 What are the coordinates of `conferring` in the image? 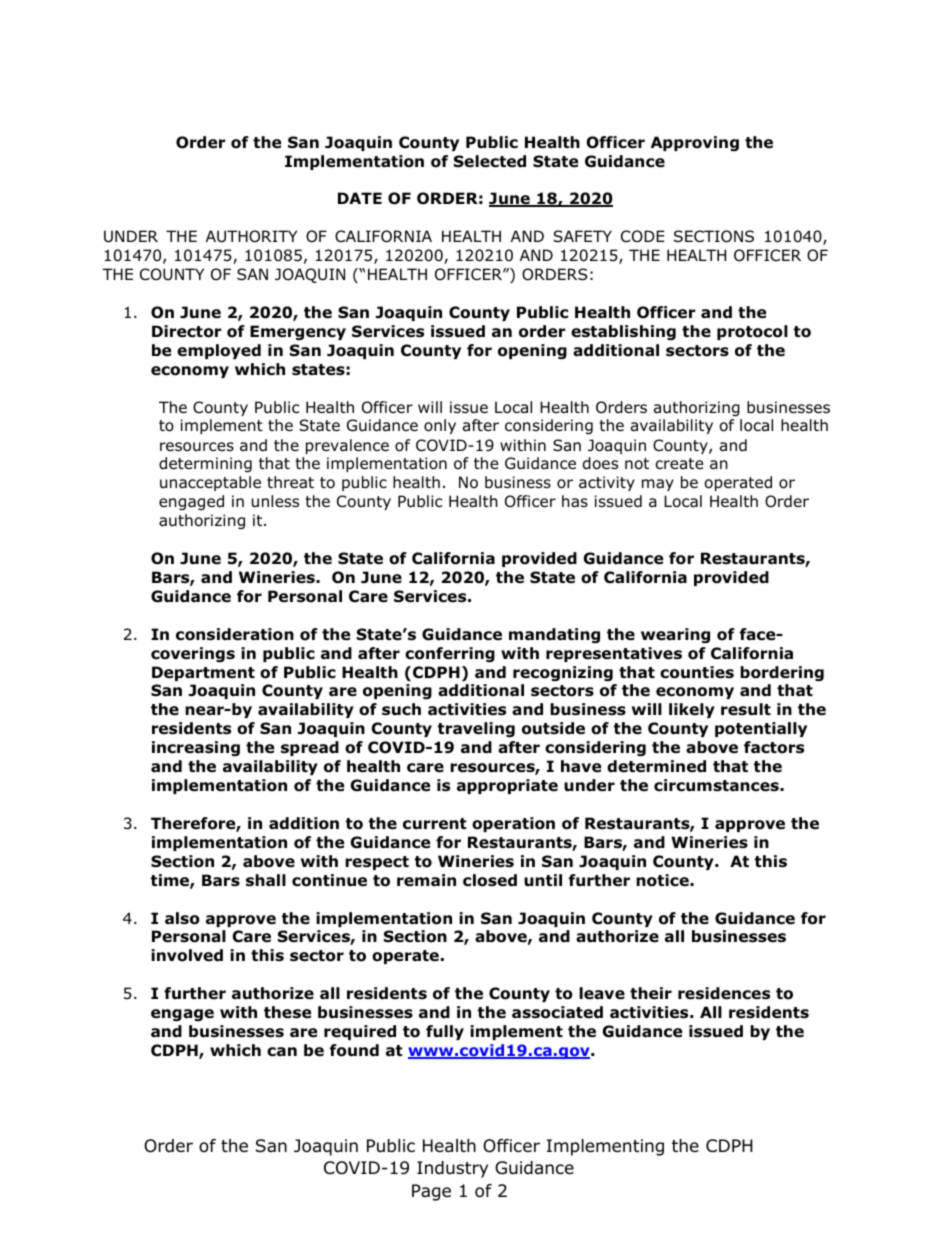 It's located at (450, 654).
